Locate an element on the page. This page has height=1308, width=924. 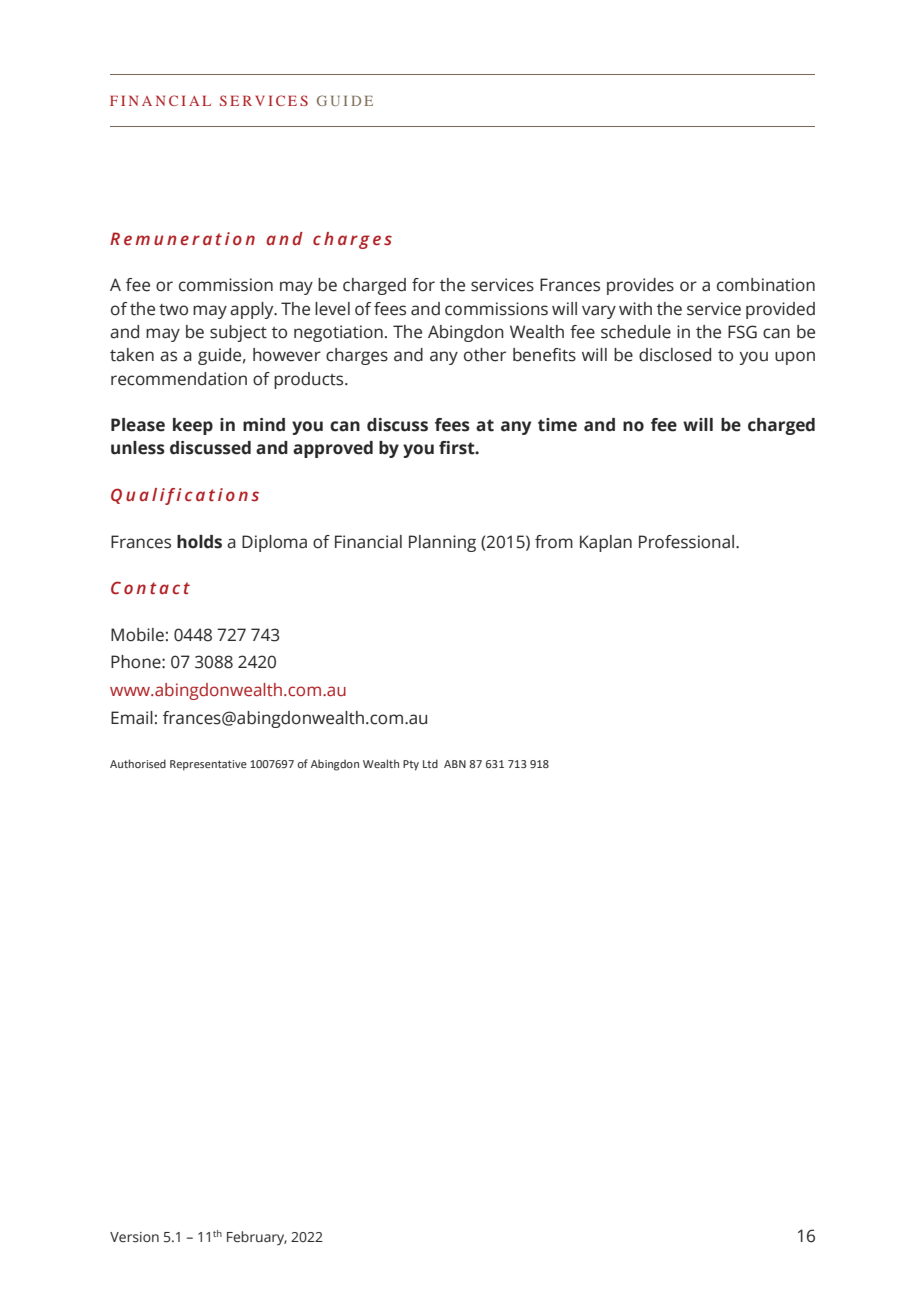
February is located at coordinates (257, 1238).
